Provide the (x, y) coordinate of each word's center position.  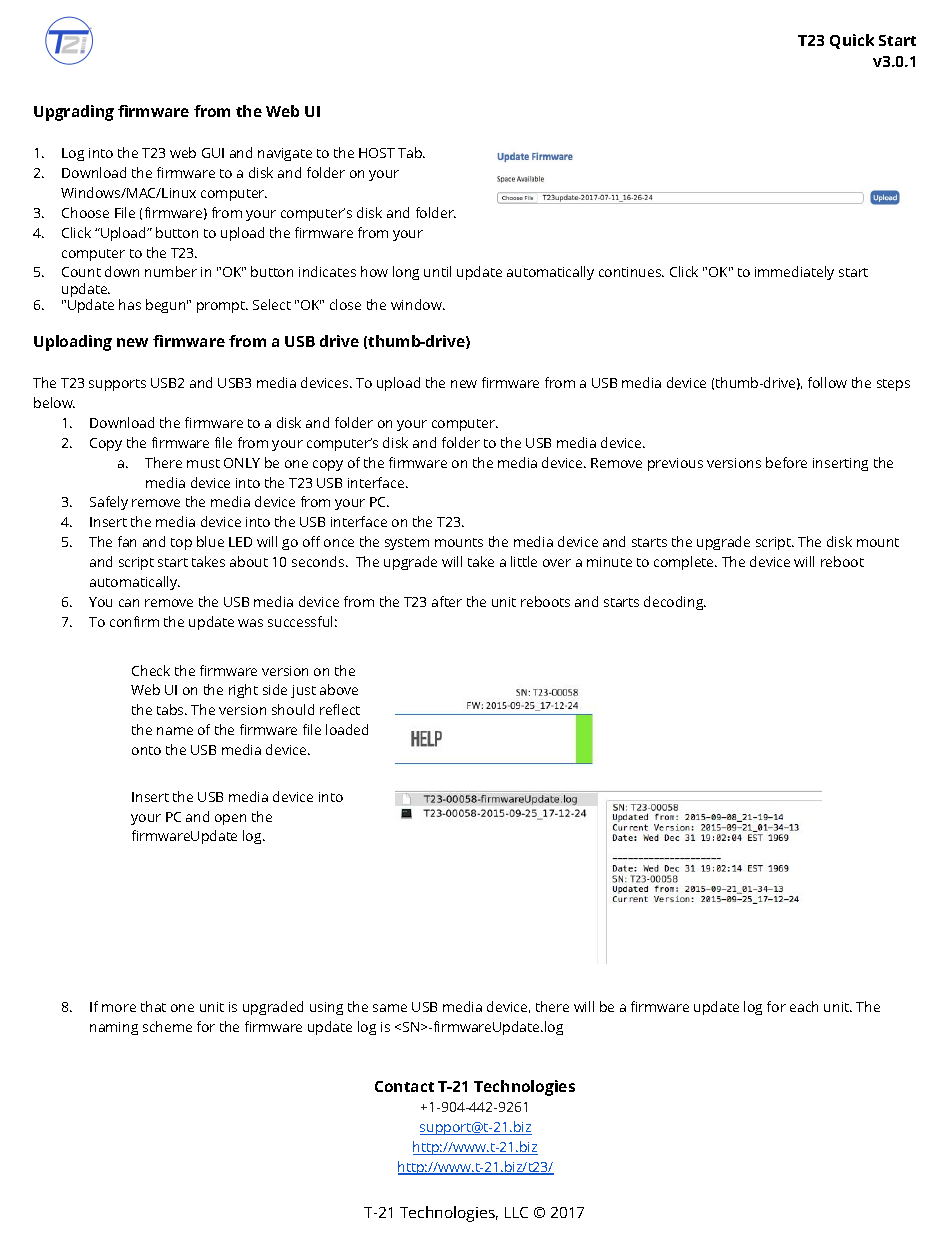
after (447, 601)
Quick (852, 41)
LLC (516, 1212)
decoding (674, 603)
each (804, 1006)
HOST (377, 153)
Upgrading (74, 113)
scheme (167, 1026)
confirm (134, 621)
